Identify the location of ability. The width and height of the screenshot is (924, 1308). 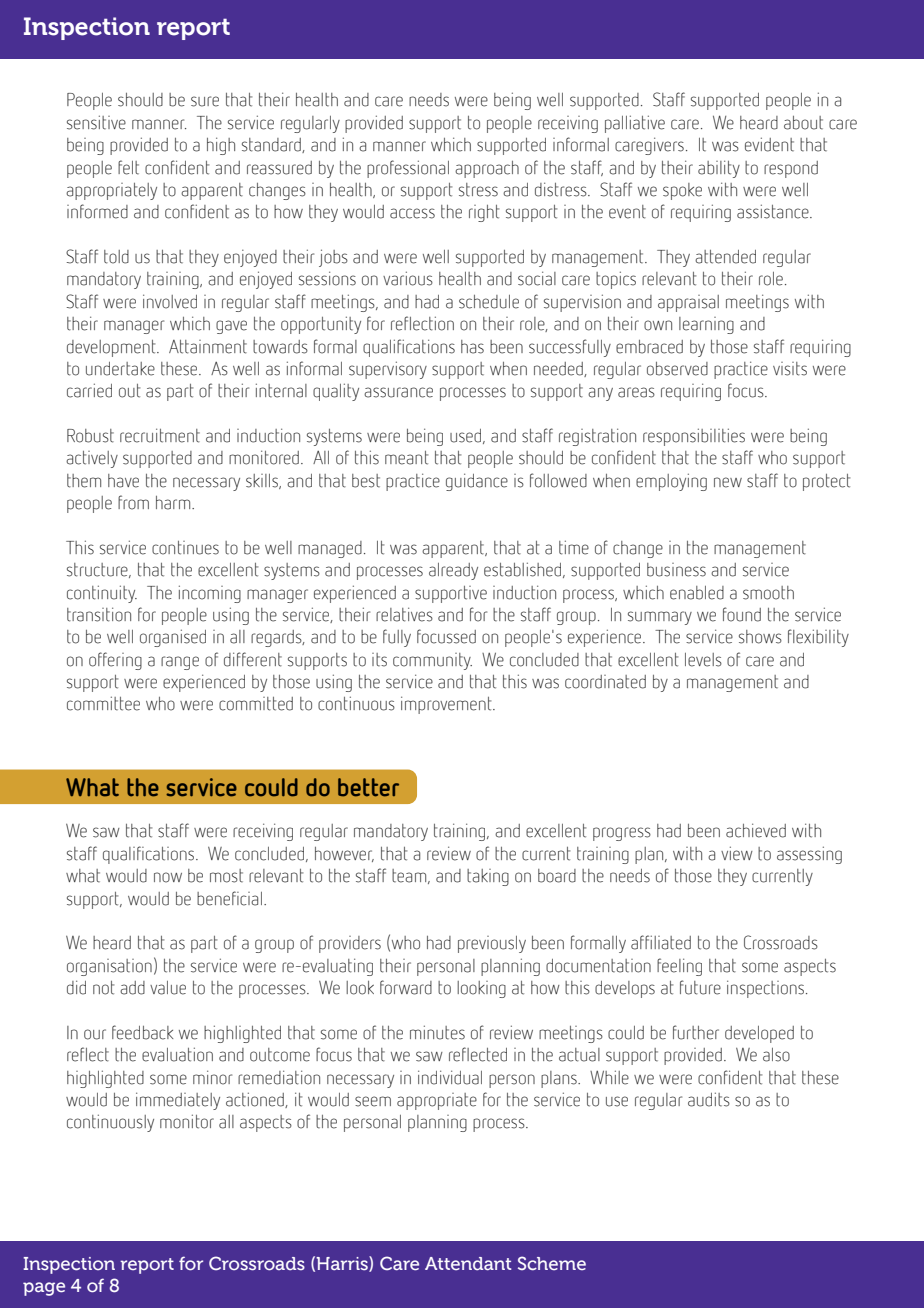
(719, 169).
